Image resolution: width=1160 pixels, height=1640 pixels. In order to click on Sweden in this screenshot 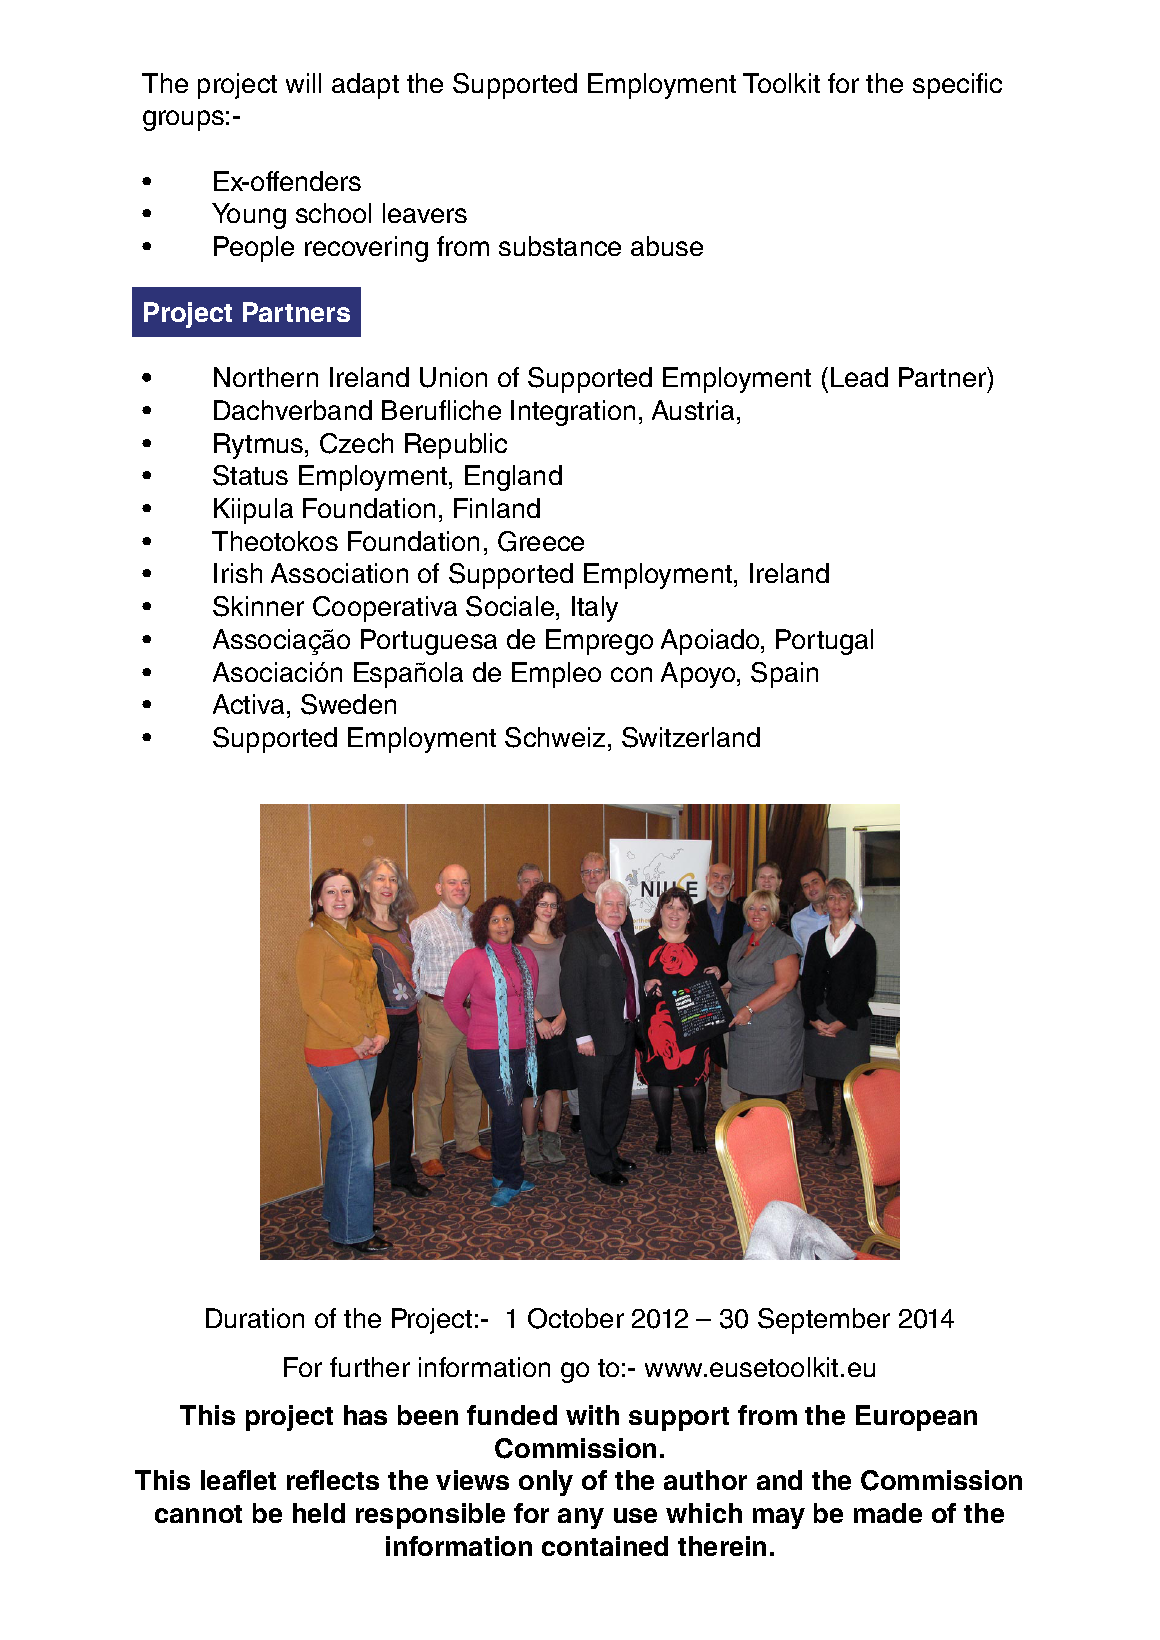, I will do `click(348, 704)`.
